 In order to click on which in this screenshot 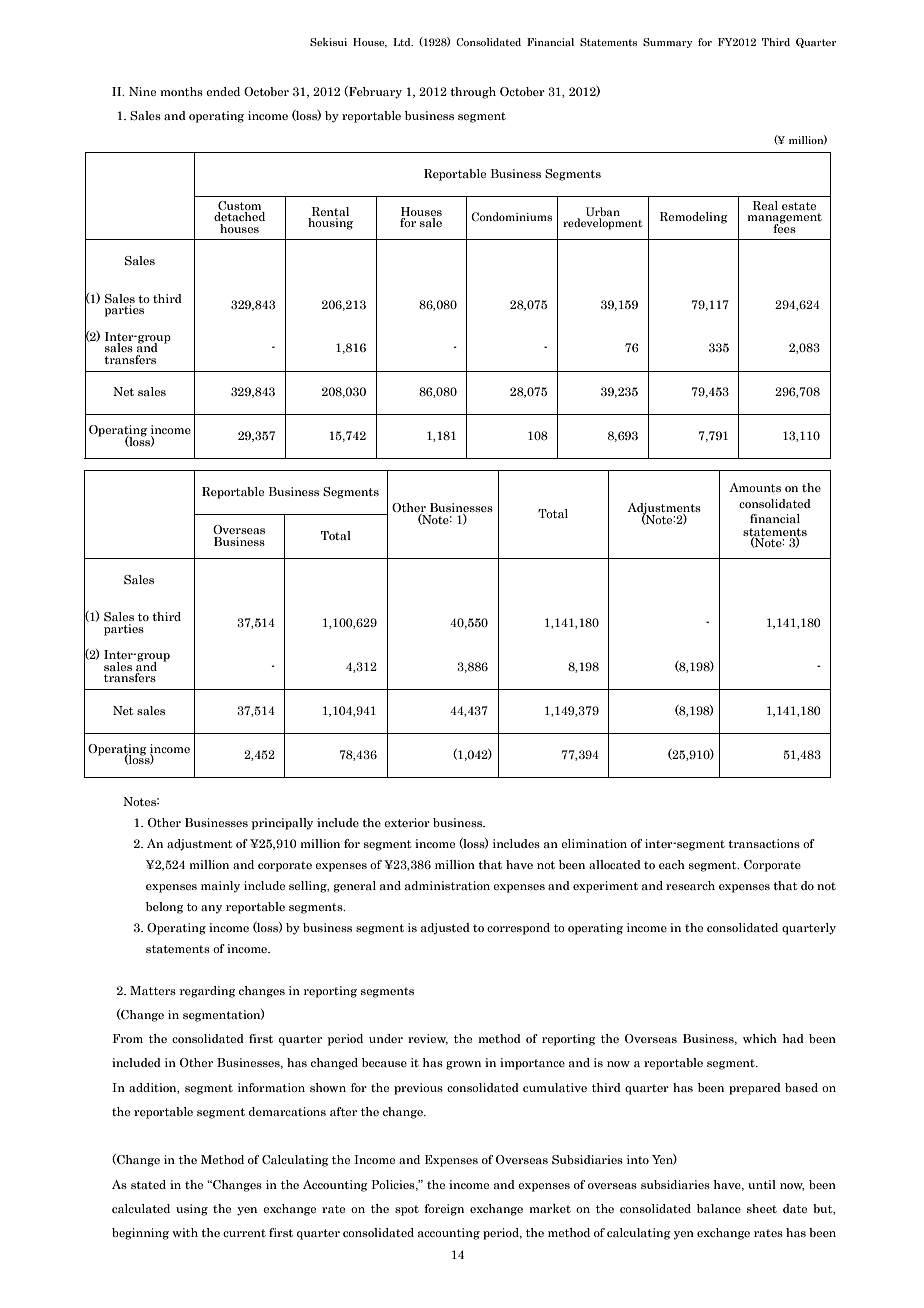, I will do `click(760, 1038)`.
